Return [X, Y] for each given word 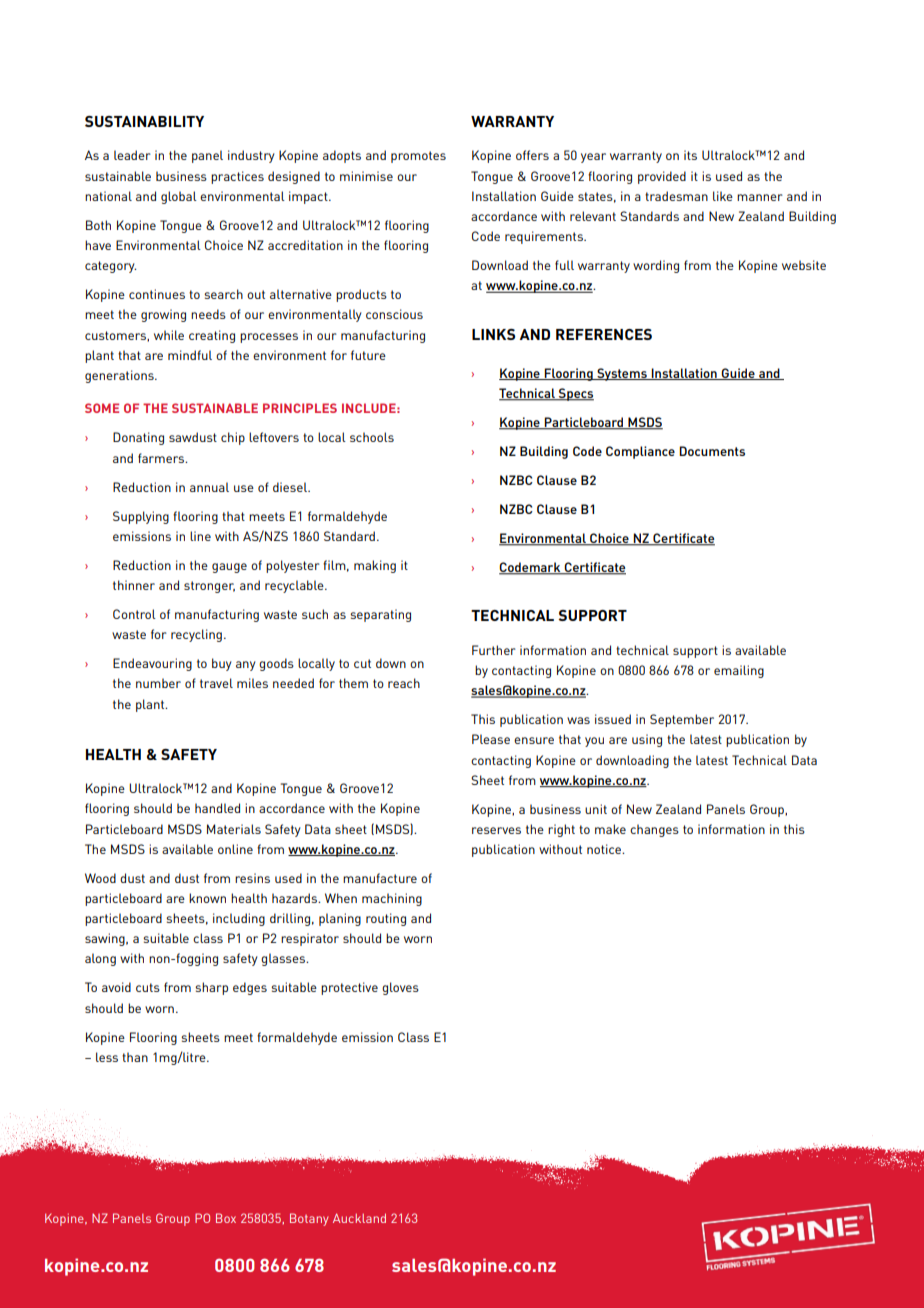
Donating [138, 438]
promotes [418, 157]
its [690, 155]
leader [132, 155]
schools [372, 437]
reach [404, 683]
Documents [712, 451]
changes [654, 830]
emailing [739, 671]
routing [386, 919]
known [207, 898]
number [158, 683]
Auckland [359, 1218]
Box [226, 1218]
